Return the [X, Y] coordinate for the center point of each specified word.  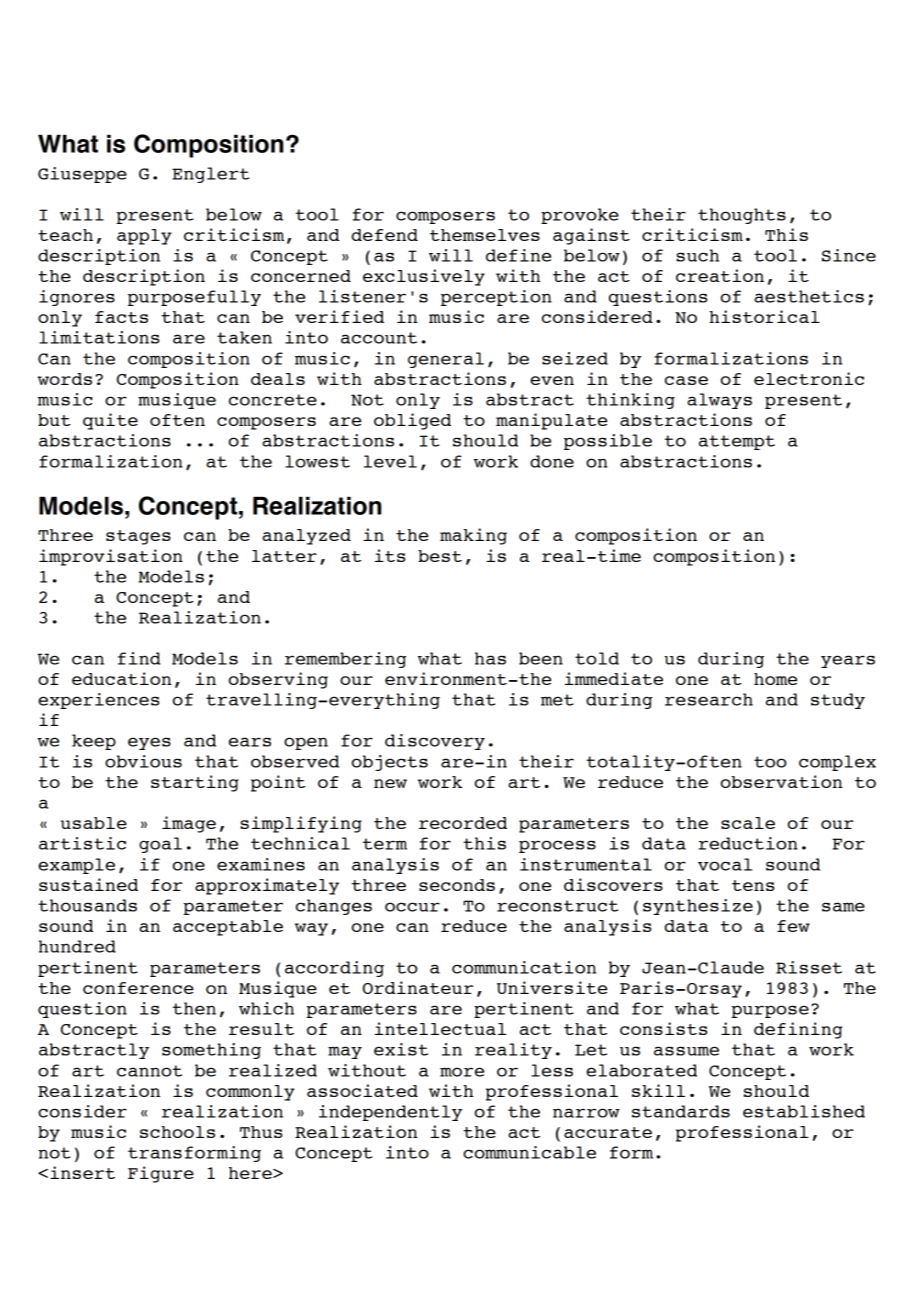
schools [177, 1132]
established [804, 1111]
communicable [529, 1152]
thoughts [742, 216]
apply [144, 237]
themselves [485, 235]
